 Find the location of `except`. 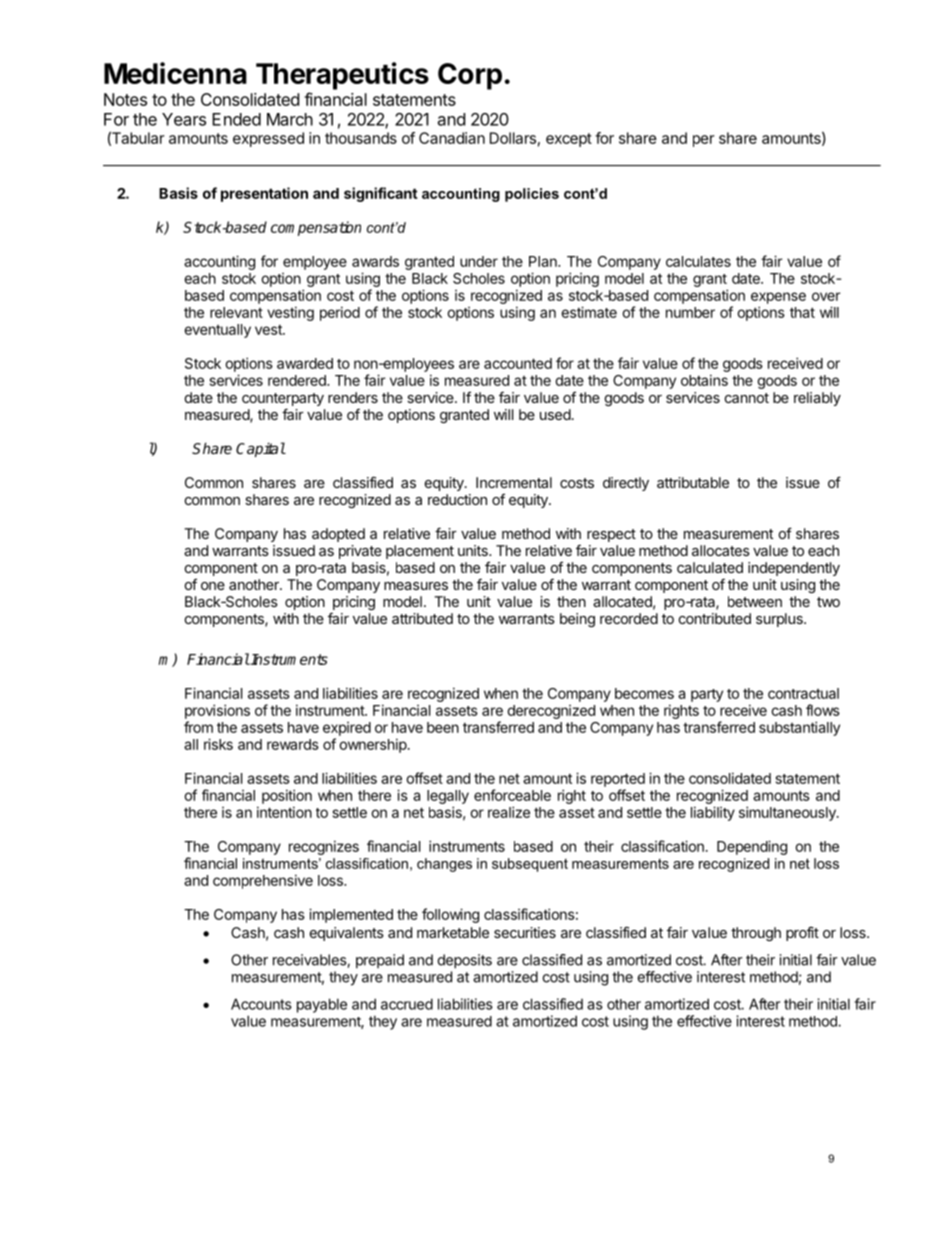

except is located at coordinates (569, 140).
